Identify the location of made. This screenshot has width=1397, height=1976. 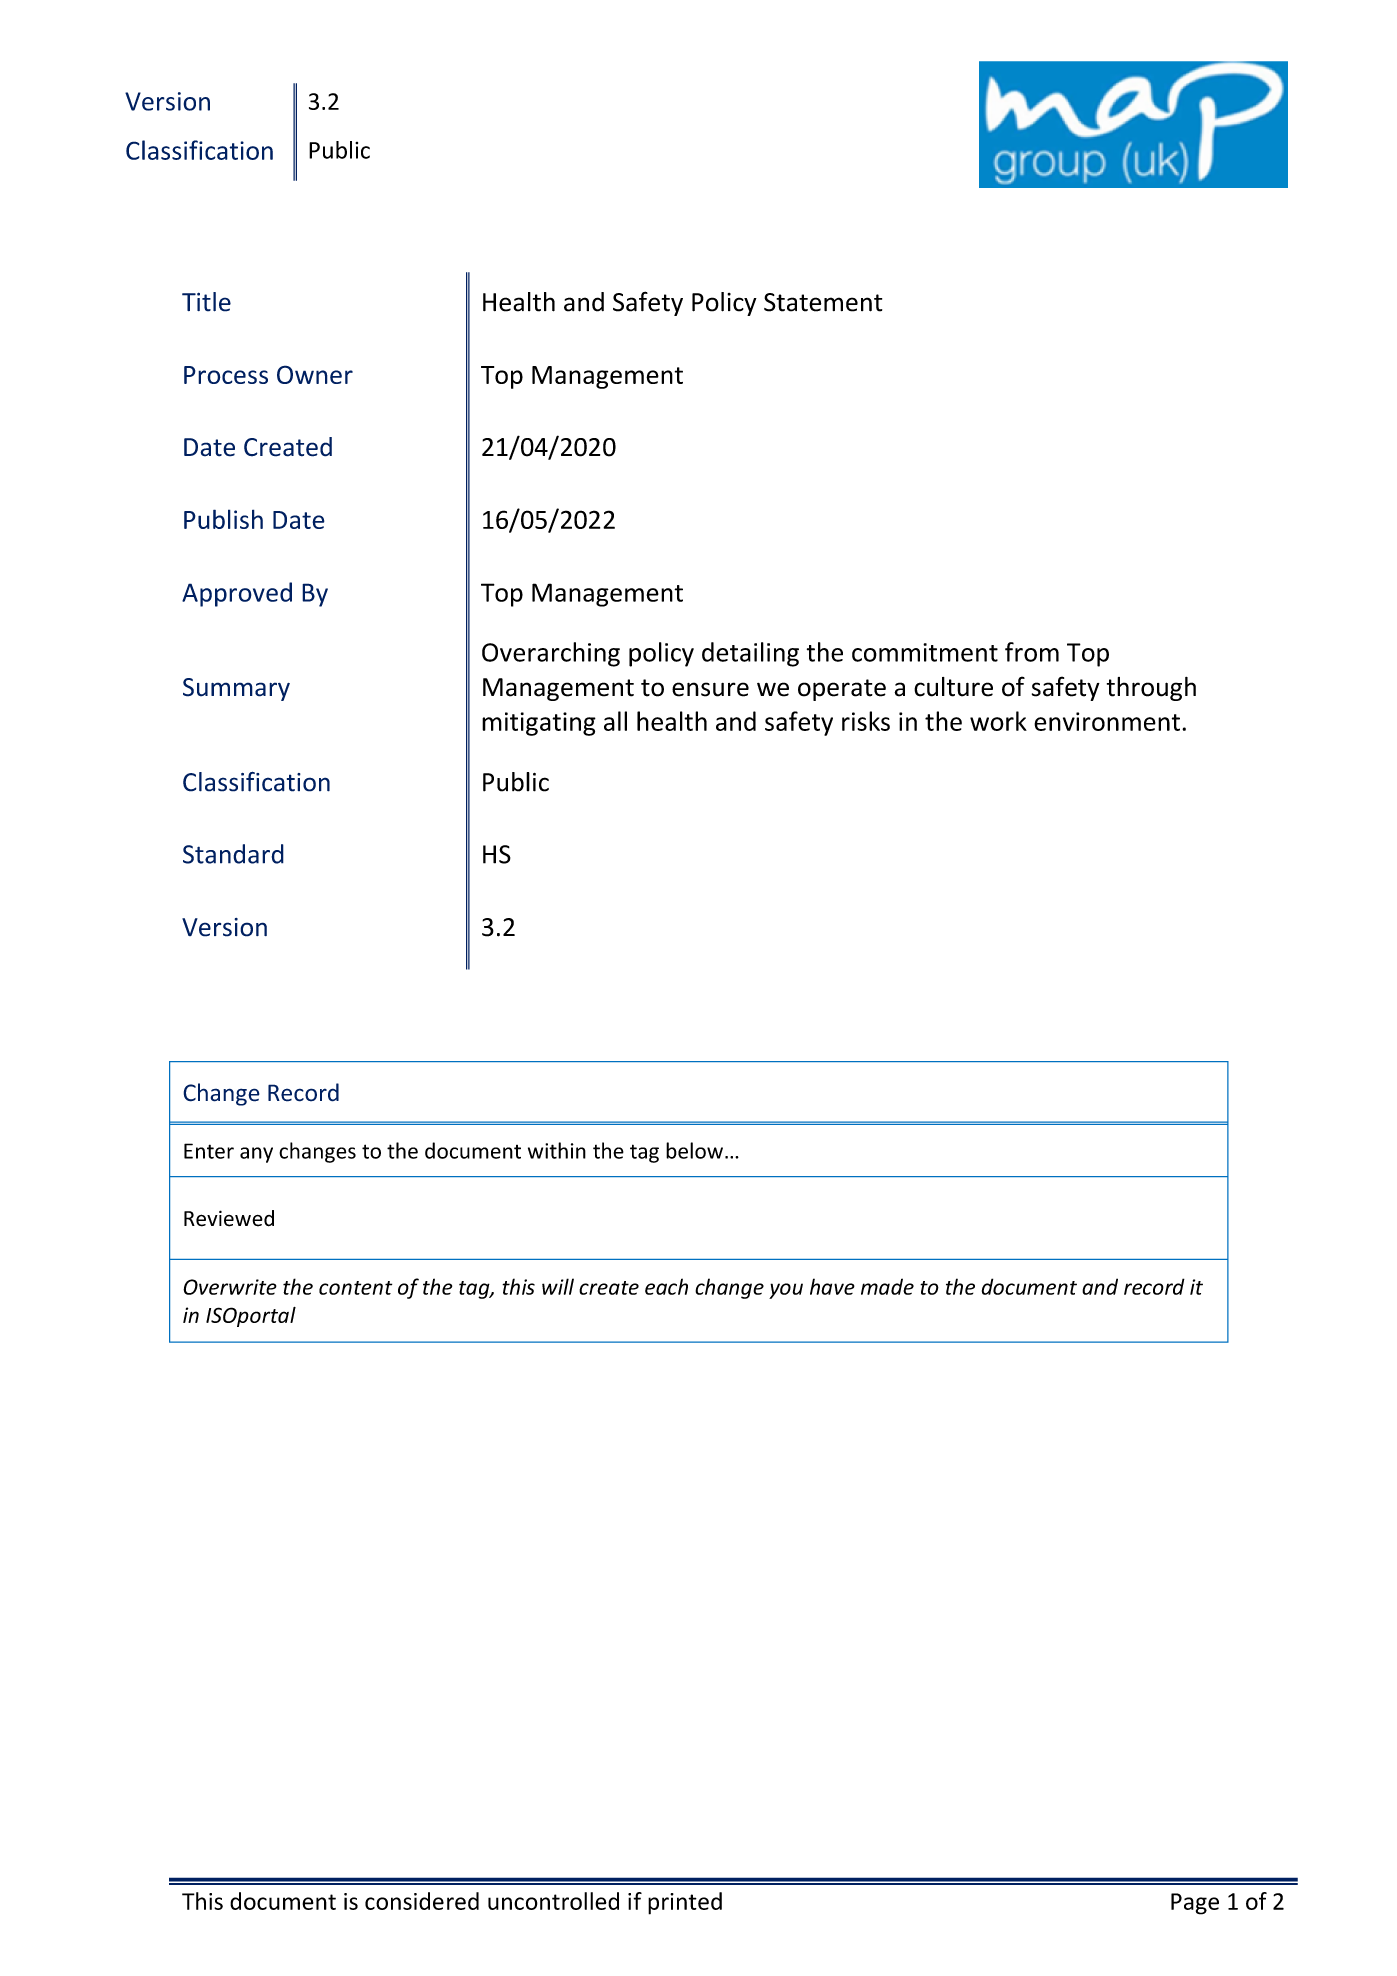
(887, 1286).
